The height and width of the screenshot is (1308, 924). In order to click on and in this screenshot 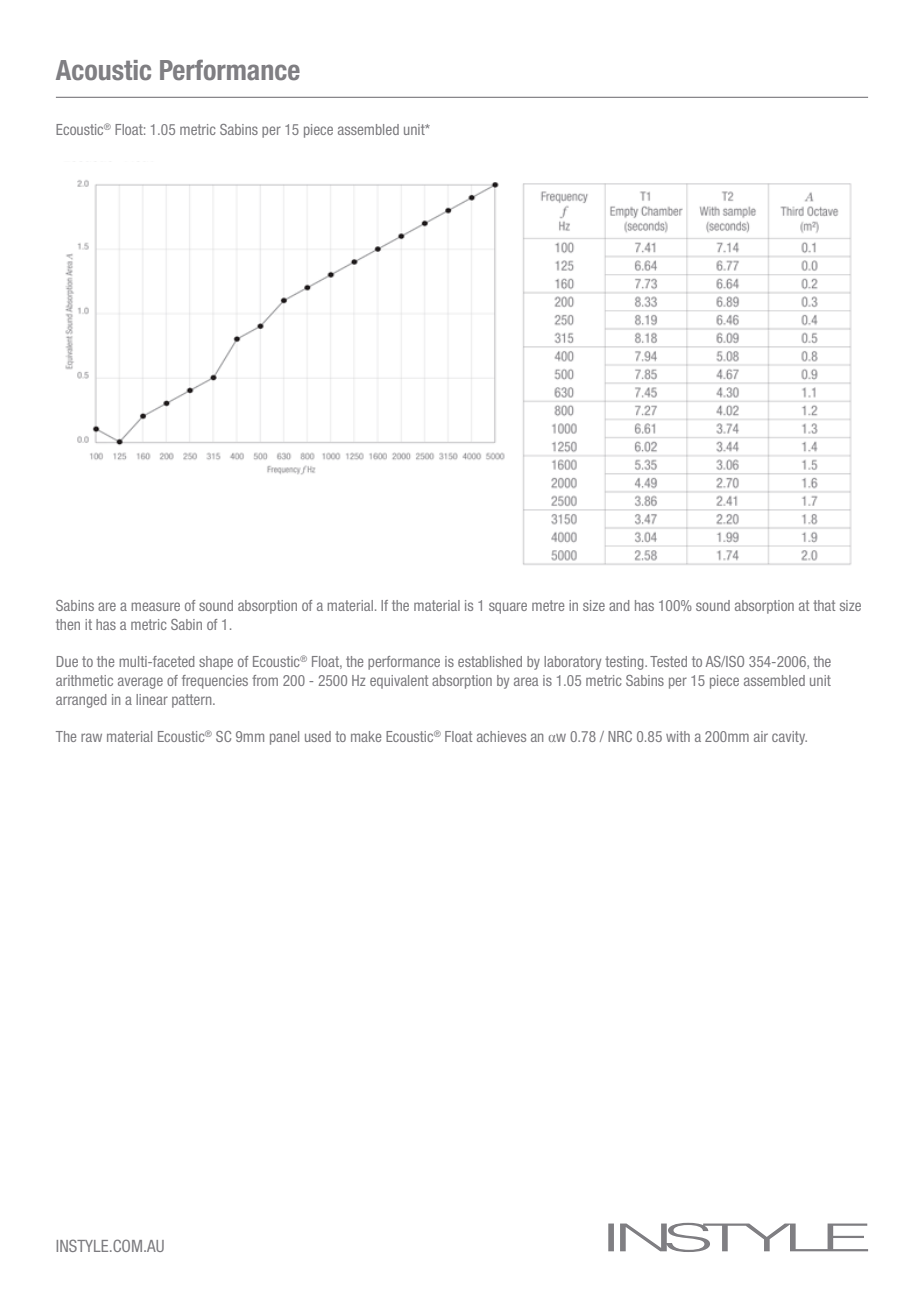, I will do `click(619, 605)`.
